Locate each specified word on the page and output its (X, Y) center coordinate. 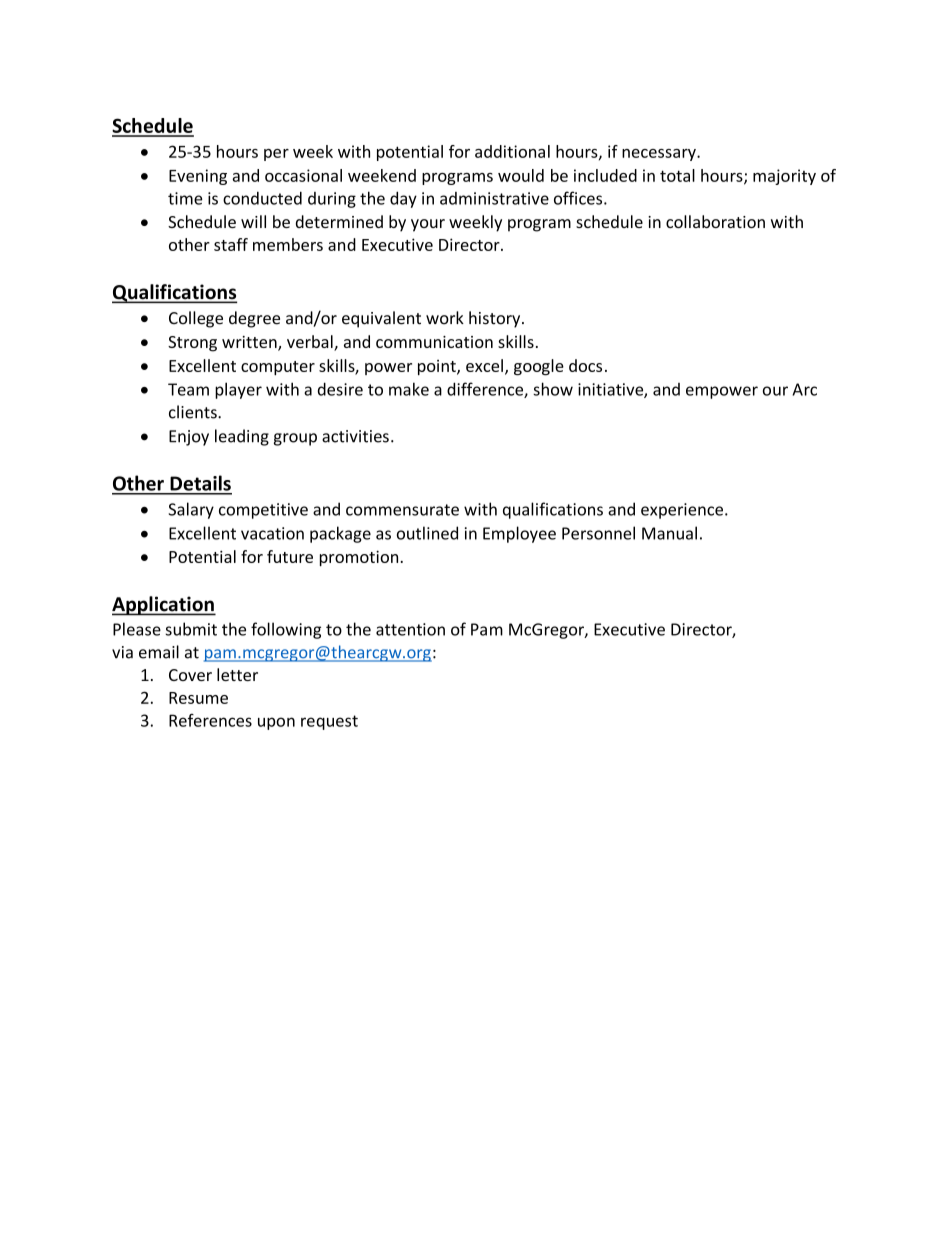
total (677, 175)
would (521, 175)
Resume (198, 698)
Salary (191, 510)
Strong (192, 344)
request (329, 722)
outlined (427, 533)
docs (585, 365)
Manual (669, 533)
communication (434, 342)
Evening (198, 177)
